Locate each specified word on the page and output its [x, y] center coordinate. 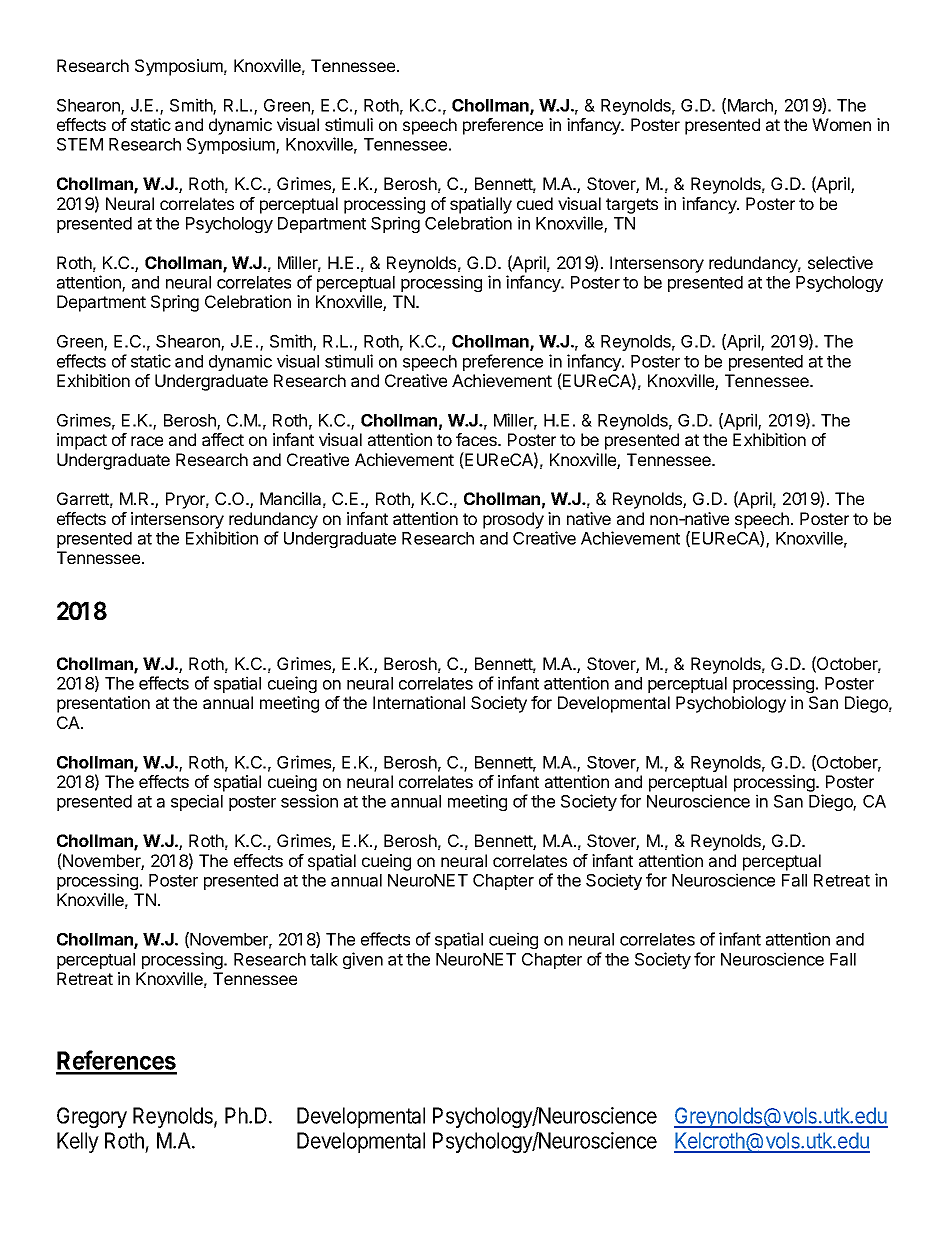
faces [477, 439]
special [197, 802]
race [147, 441]
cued [535, 203]
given [363, 960]
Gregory [92, 1117]
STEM [80, 144]
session [309, 801]
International [419, 702]
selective [840, 262]
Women [841, 124]
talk [324, 959]
